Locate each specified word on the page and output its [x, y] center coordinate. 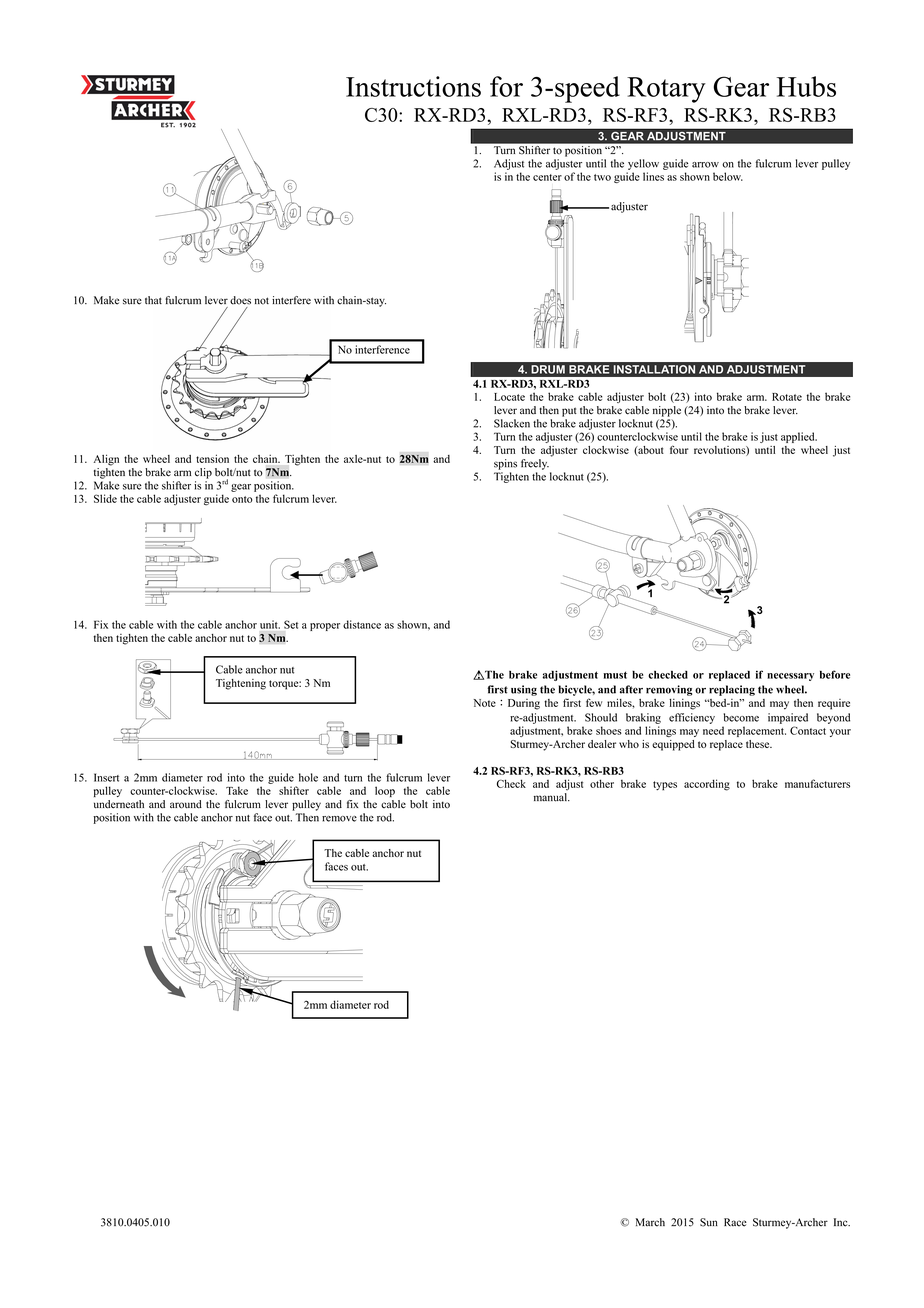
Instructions [413, 86]
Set [291, 624]
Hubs [806, 86]
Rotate [787, 397]
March [650, 1222]
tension [212, 458]
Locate [509, 397]
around [186, 804]
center [547, 177]
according [707, 785]
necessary [790, 677]
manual [551, 797]
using [524, 690]
